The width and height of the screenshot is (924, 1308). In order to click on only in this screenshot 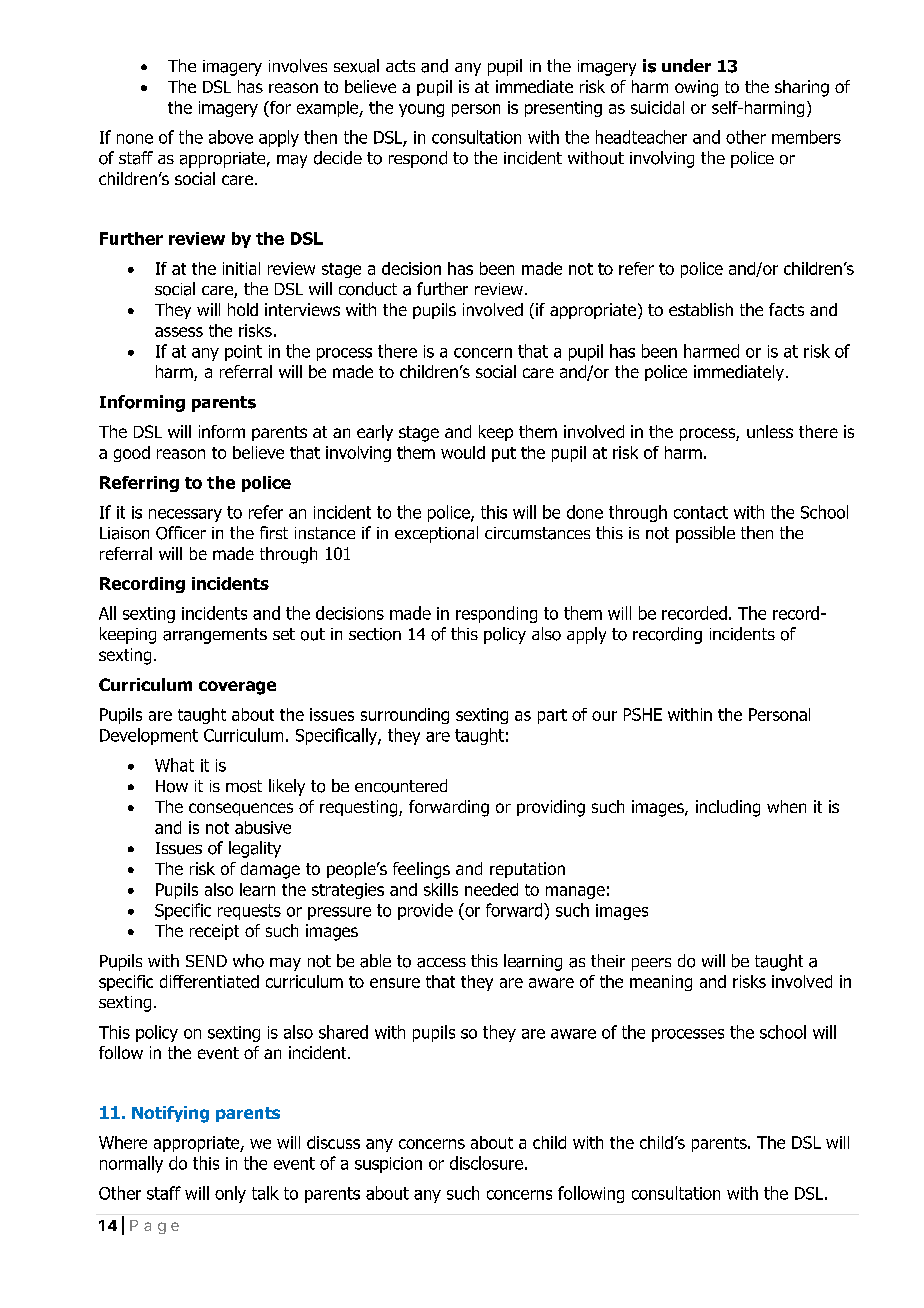, I will do `click(230, 1194)`.
